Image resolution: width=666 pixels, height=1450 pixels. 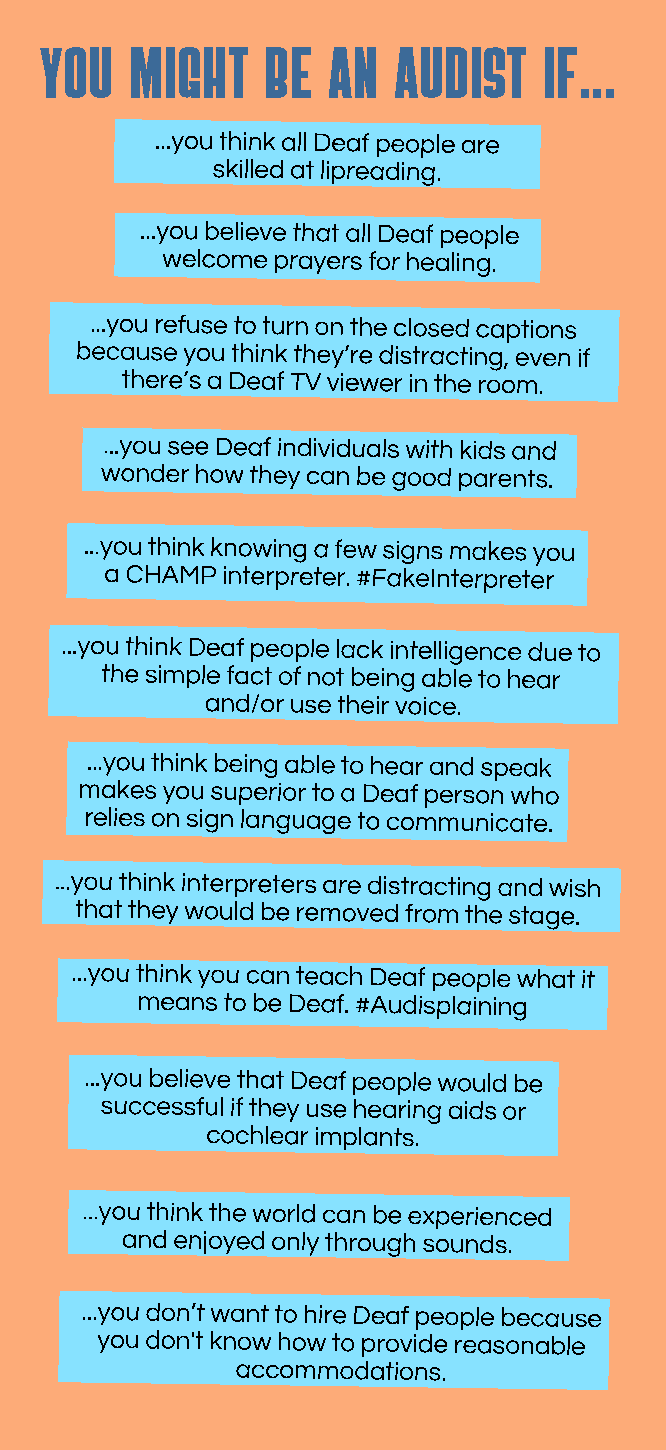 I want to click on see, so click(x=188, y=448).
